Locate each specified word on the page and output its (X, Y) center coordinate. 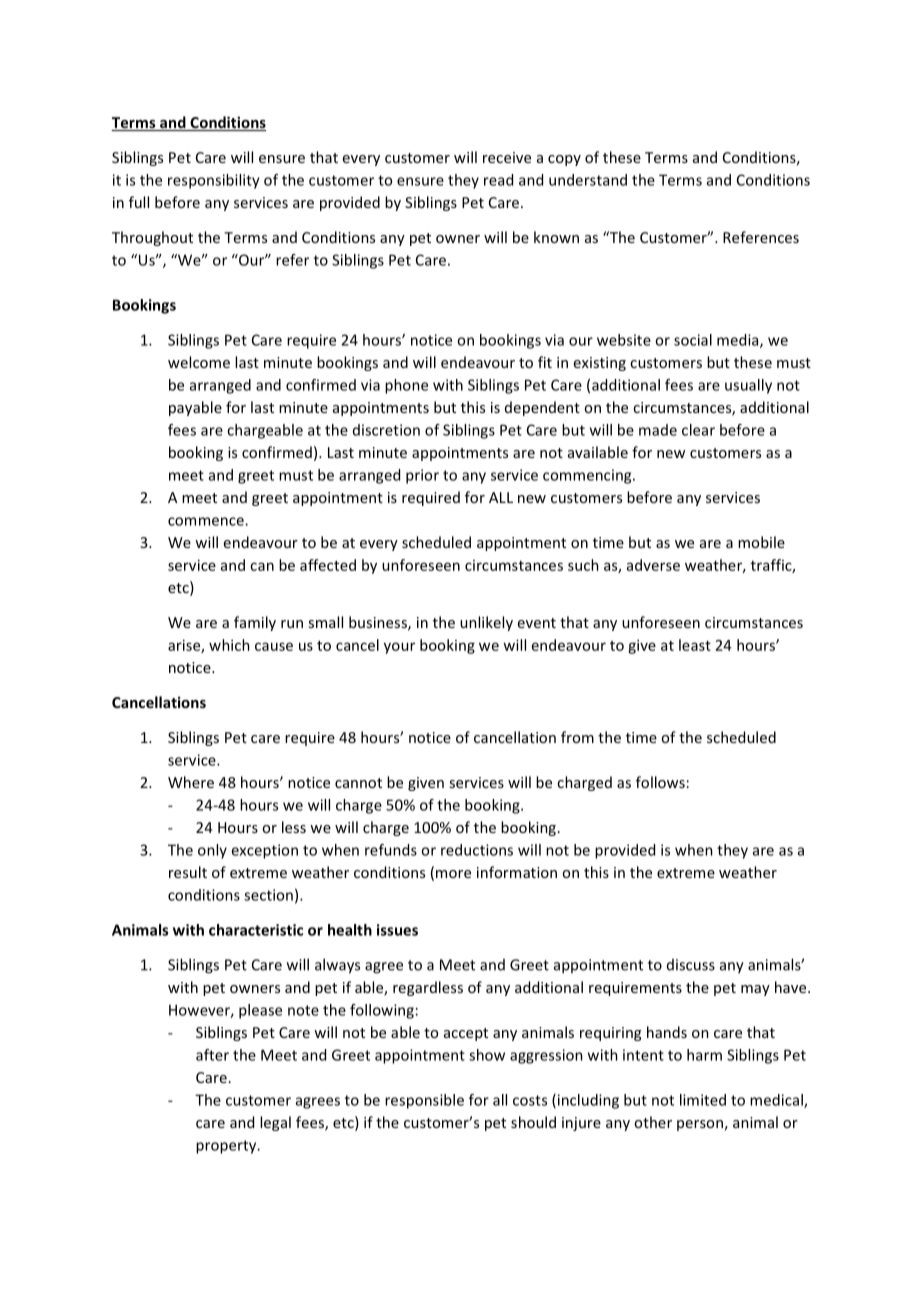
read (498, 180)
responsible (424, 1101)
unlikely (486, 623)
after (212, 1055)
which (229, 645)
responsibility (214, 181)
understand (588, 180)
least (695, 645)
